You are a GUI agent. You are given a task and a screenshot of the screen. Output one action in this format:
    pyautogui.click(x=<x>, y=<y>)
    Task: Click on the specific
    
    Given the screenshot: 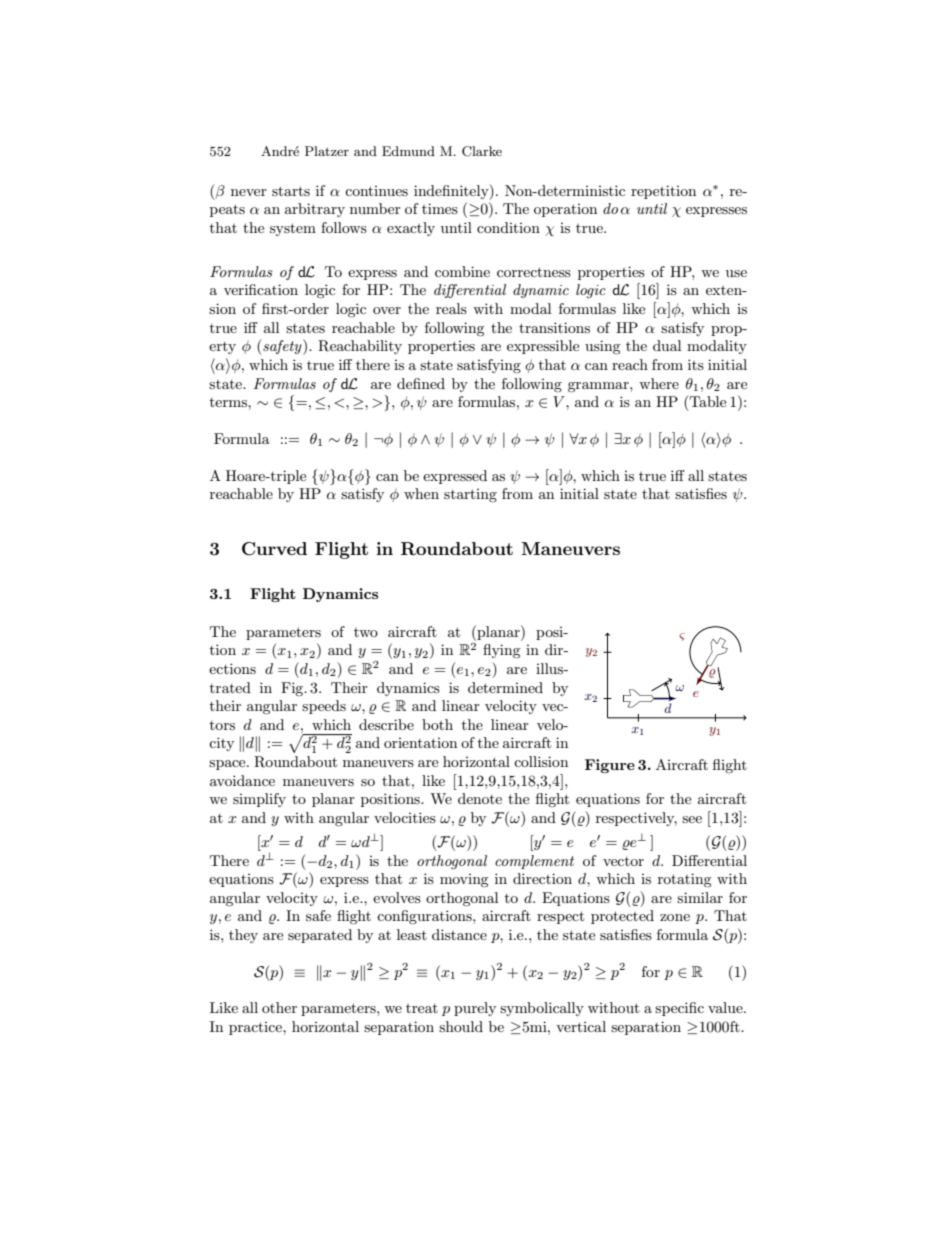 What is the action you would take?
    pyautogui.click(x=679, y=1009)
